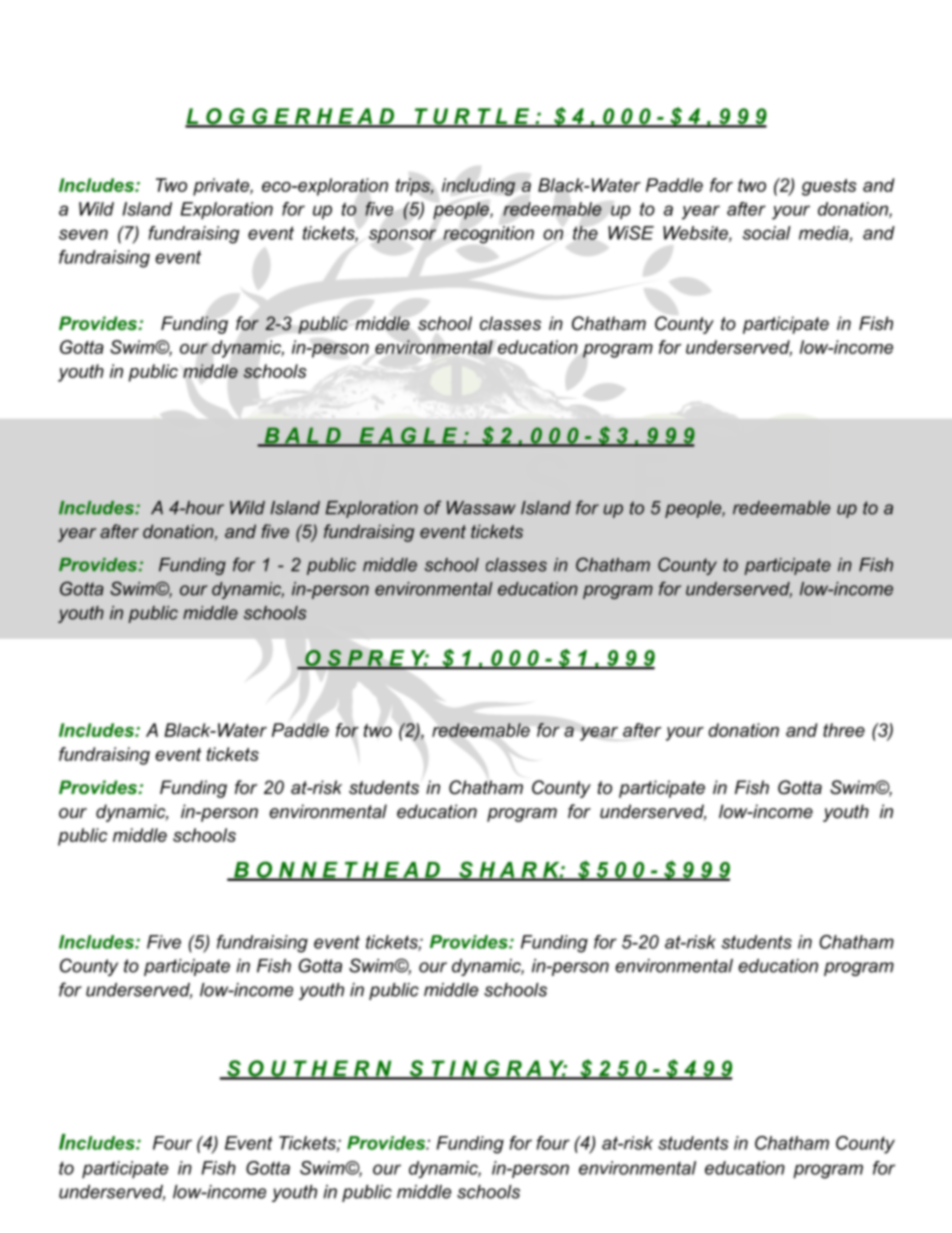 The image size is (952, 1233). Describe the element at coordinates (478, 187) in the screenshot. I see `including` at that location.
